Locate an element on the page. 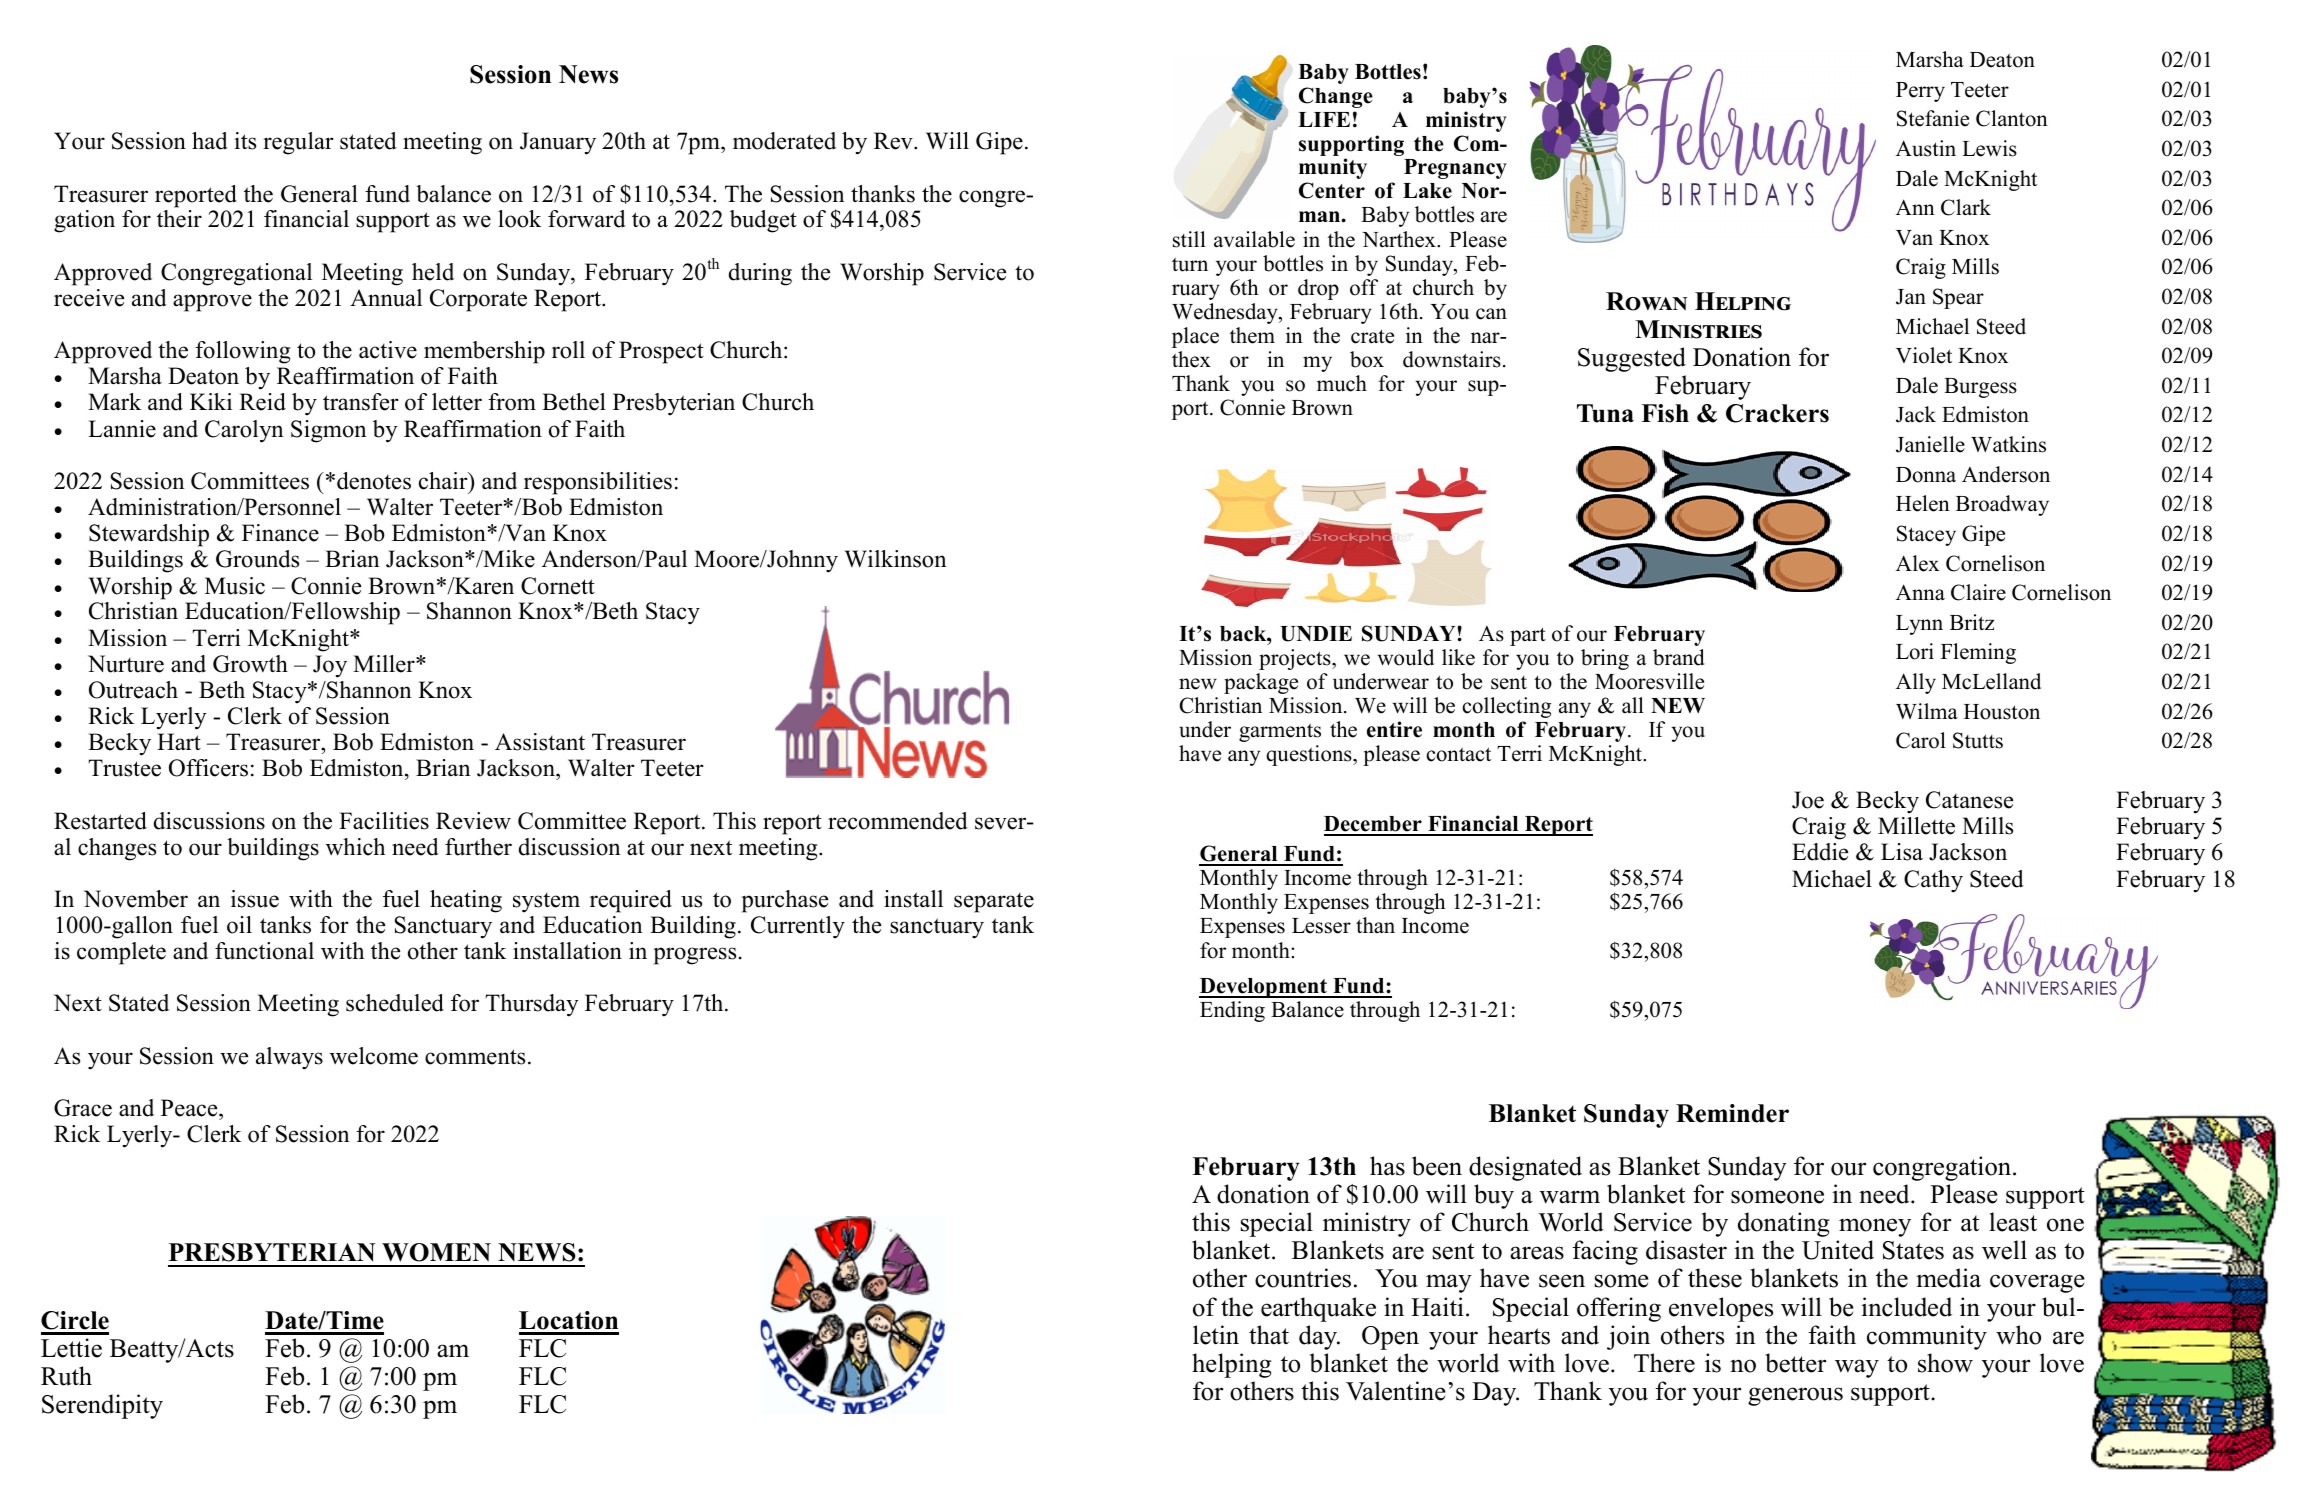  Wilkinson is located at coordinates (896, 559).
